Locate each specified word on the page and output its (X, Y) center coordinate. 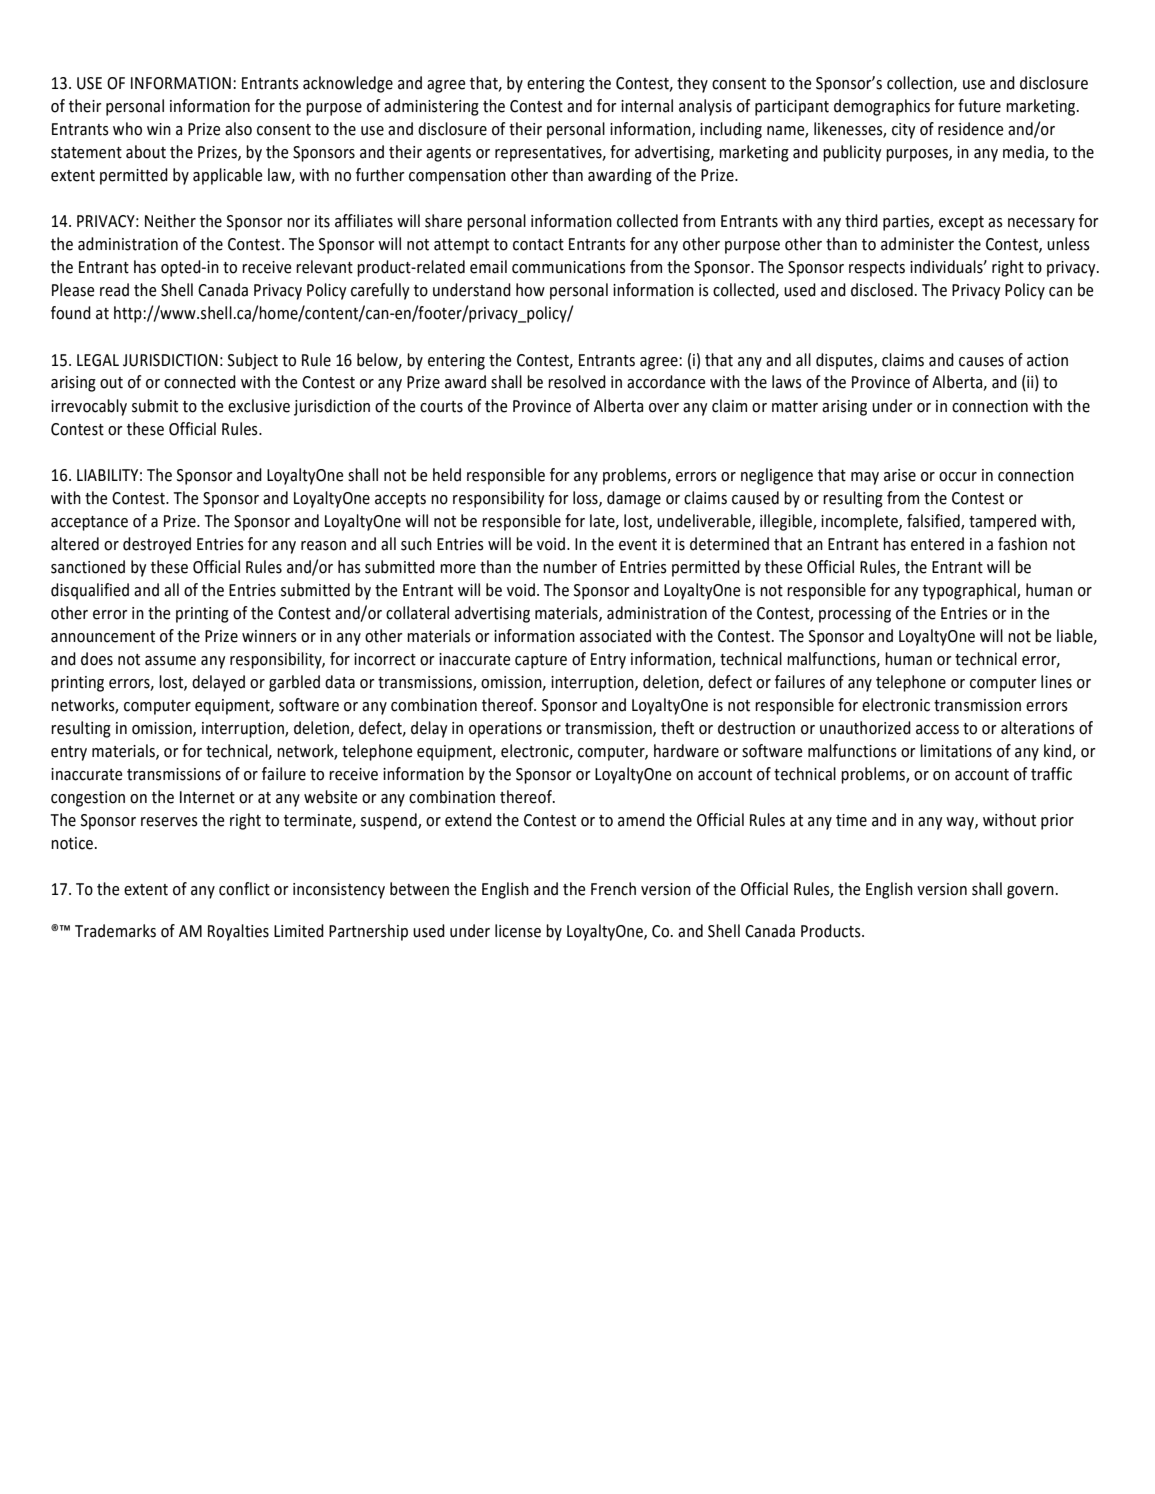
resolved (577, 382)
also (238, 129)
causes (981, 362)
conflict (244, 889)
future (979, 106)
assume (170, 661)
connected (200, 382)
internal (647, 106)
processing (855, 615)
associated (615, 636)
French (613, 889)
